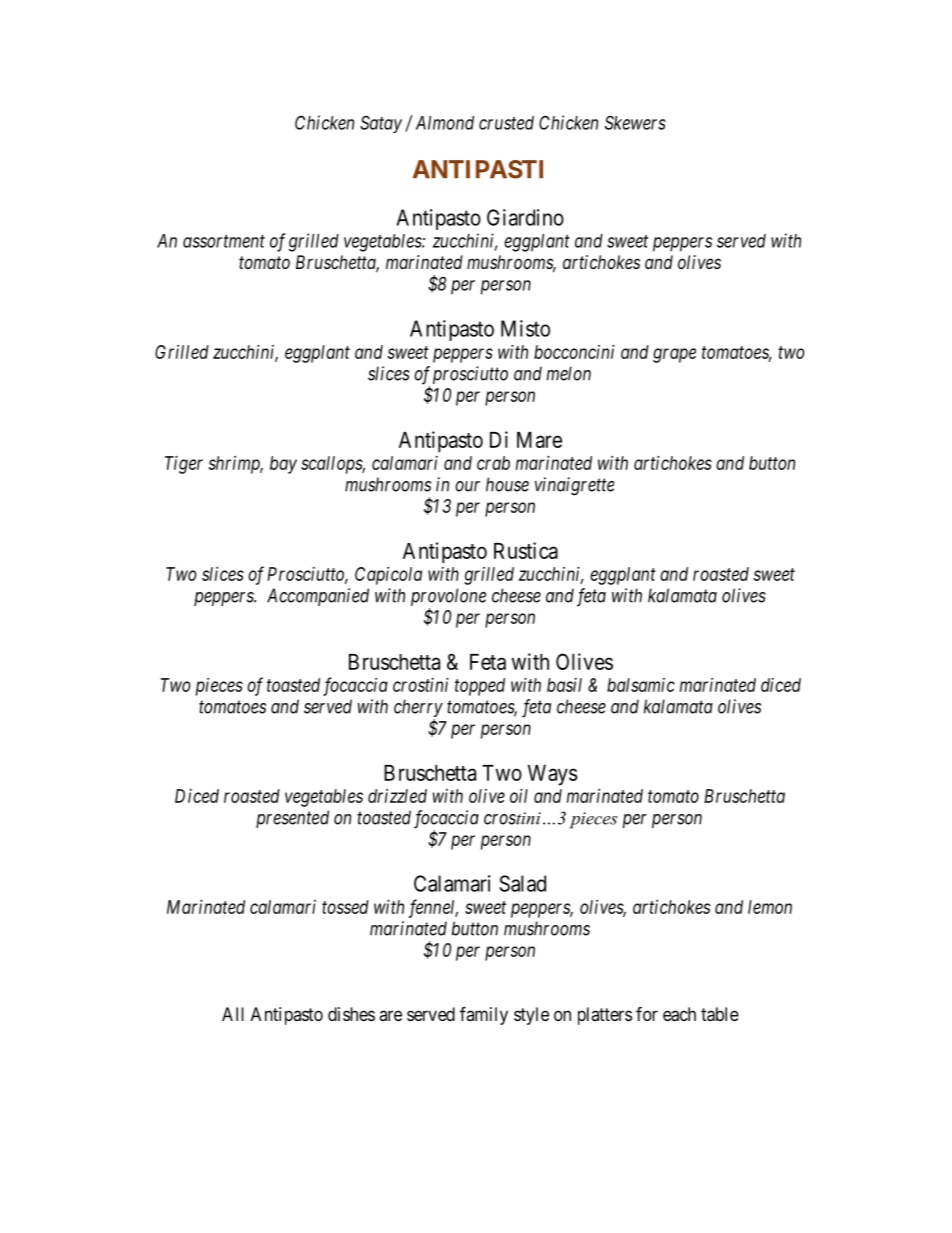  I want to click on Skewers, so click(635, 122).
